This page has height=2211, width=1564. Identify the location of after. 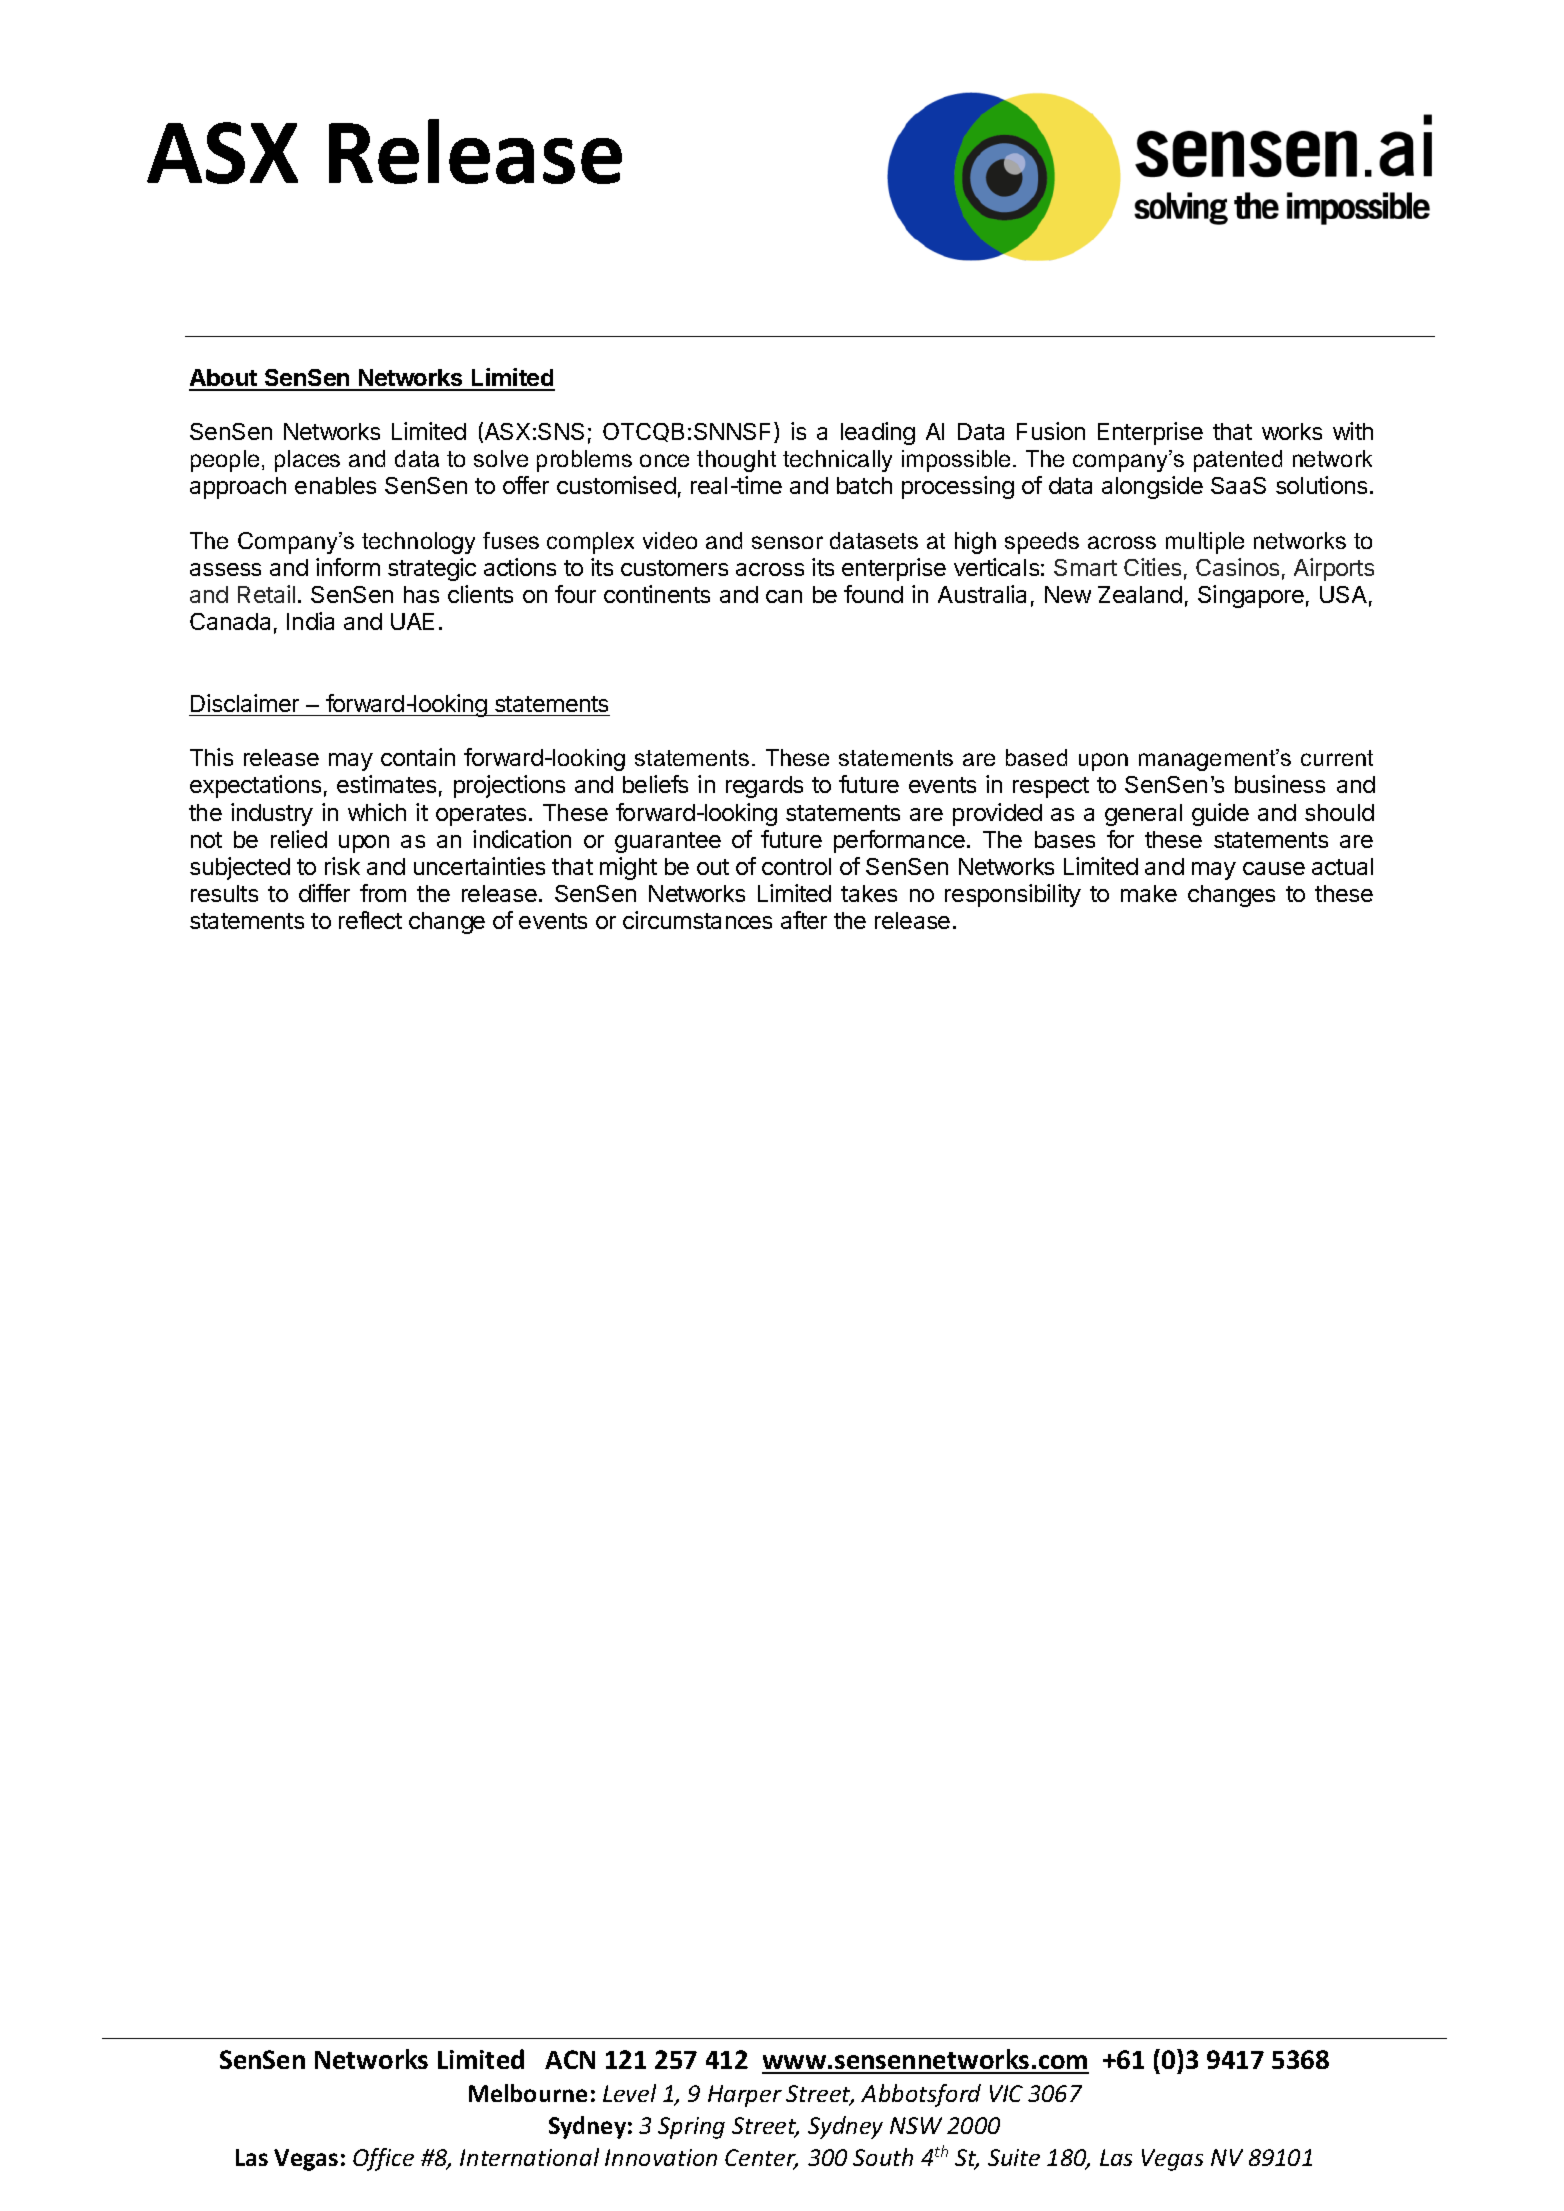
(804, 920).
